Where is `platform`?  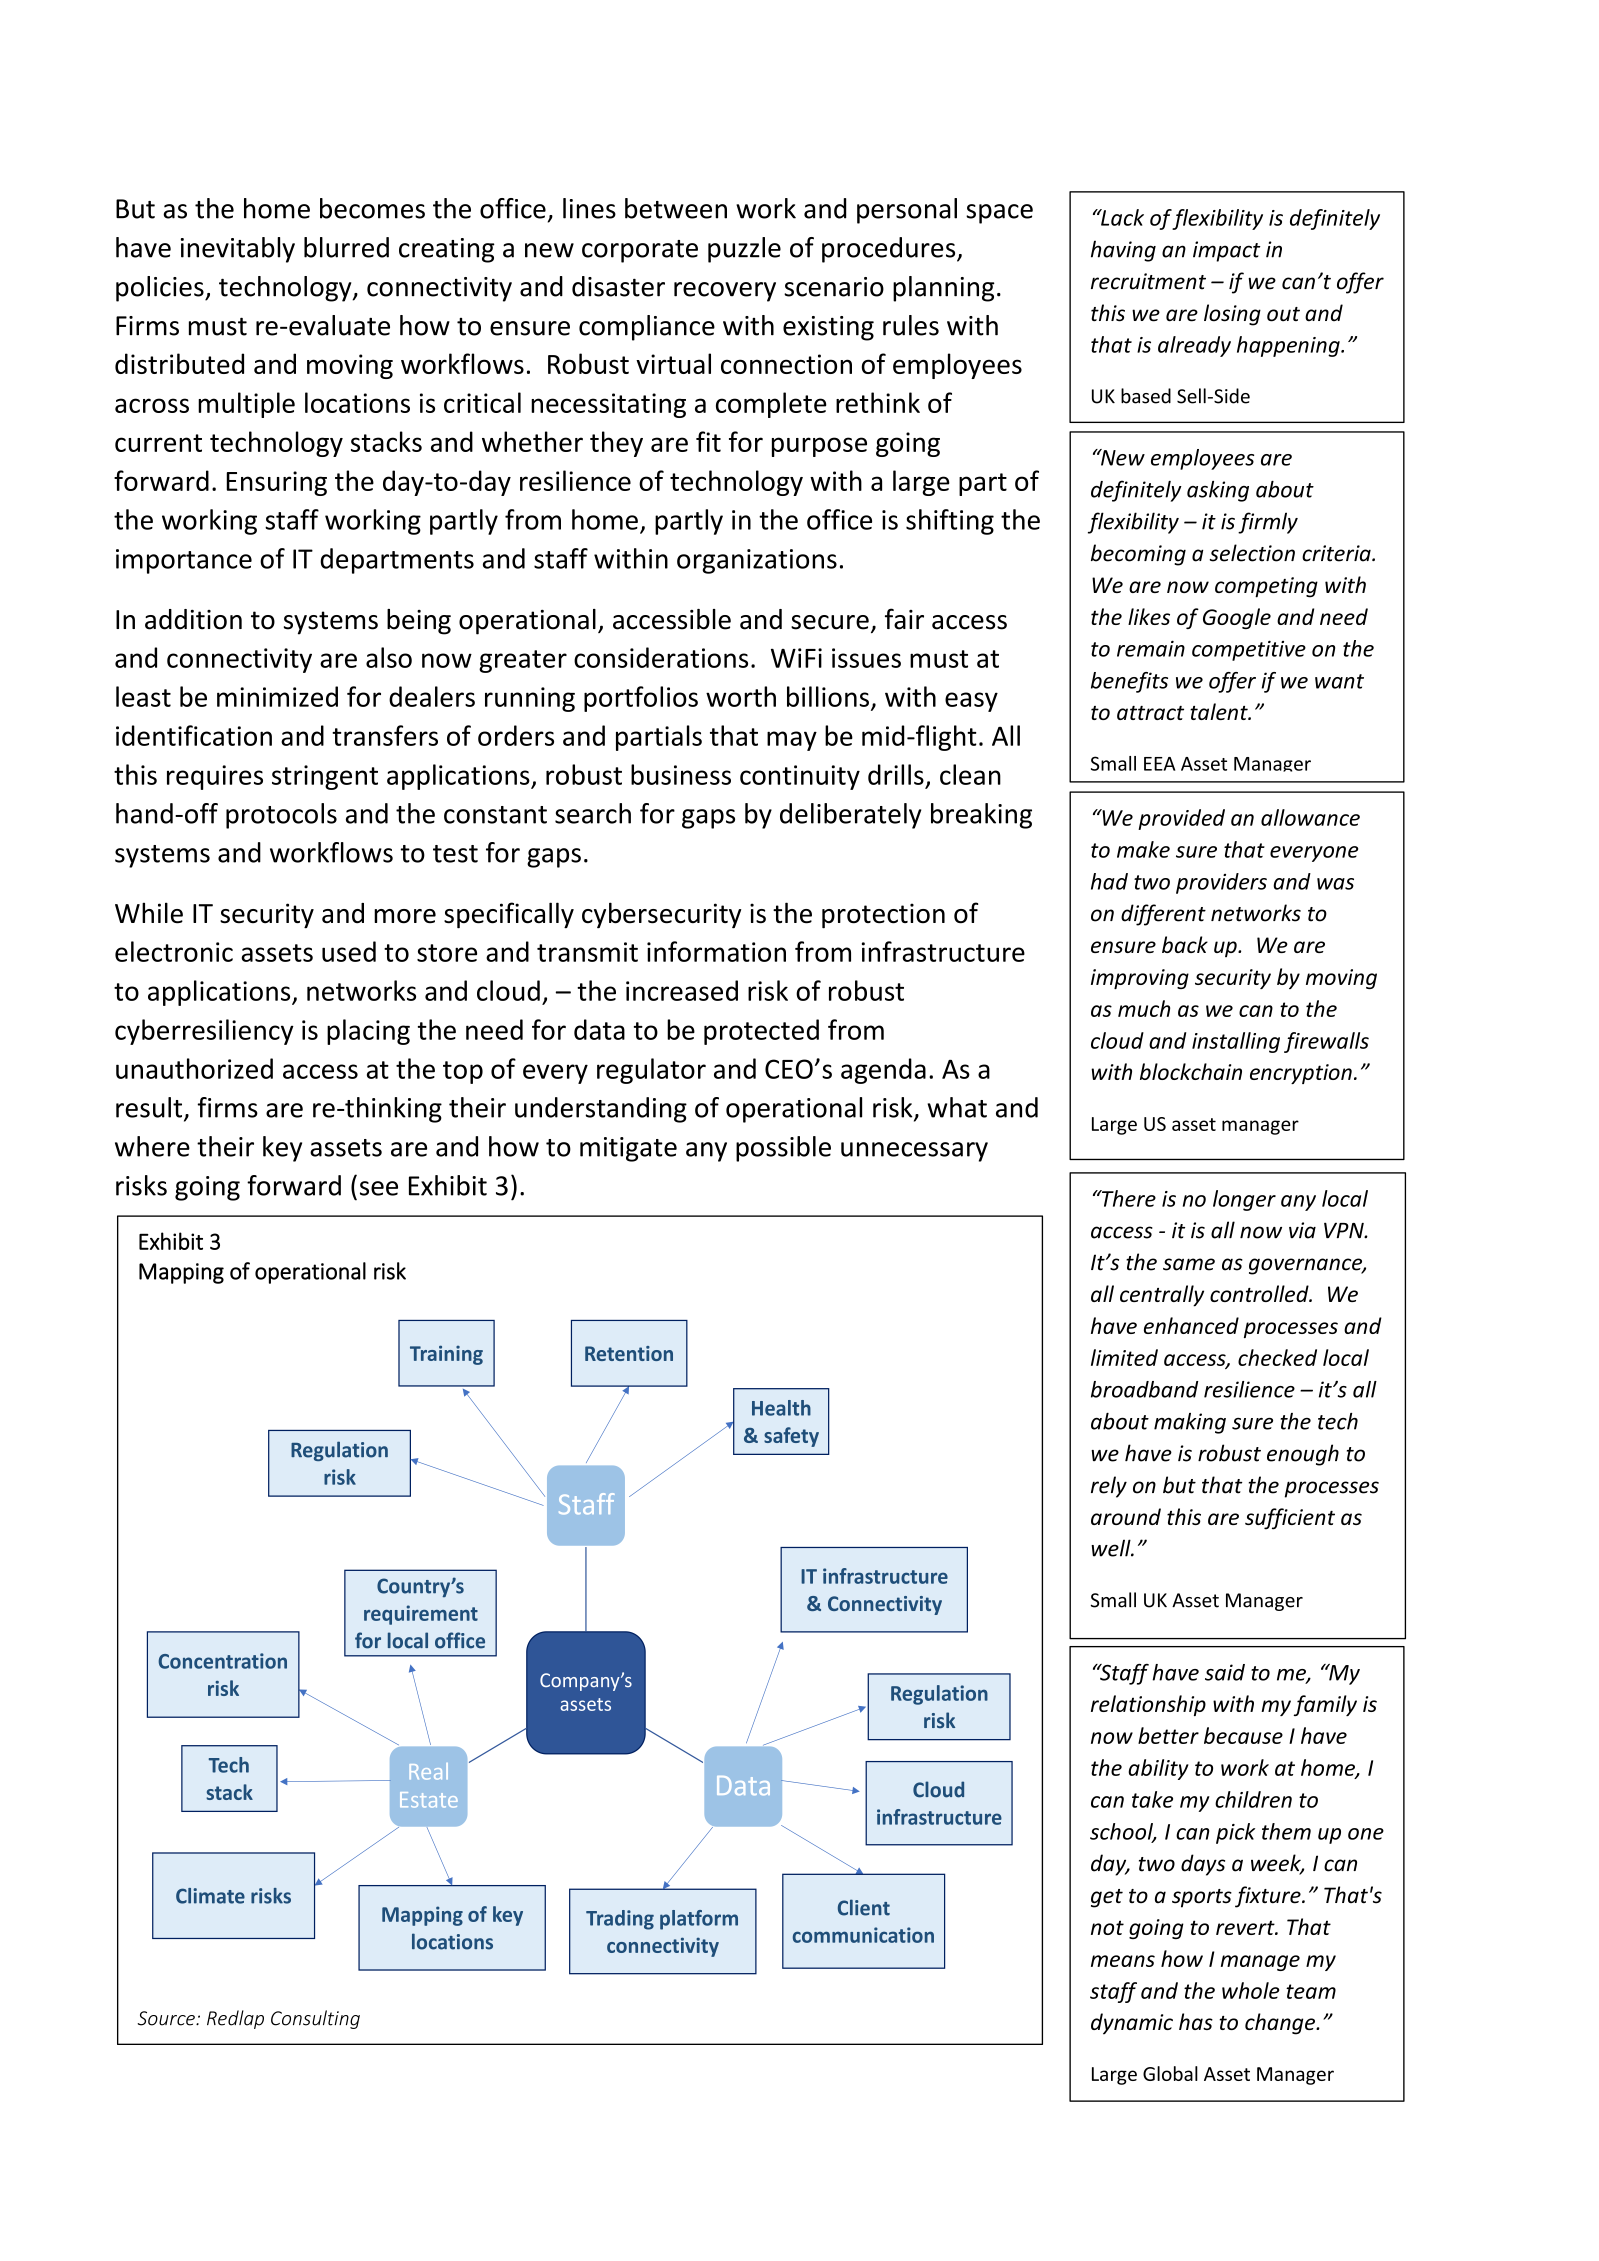
platform is located at coordinates (699, 1920).
